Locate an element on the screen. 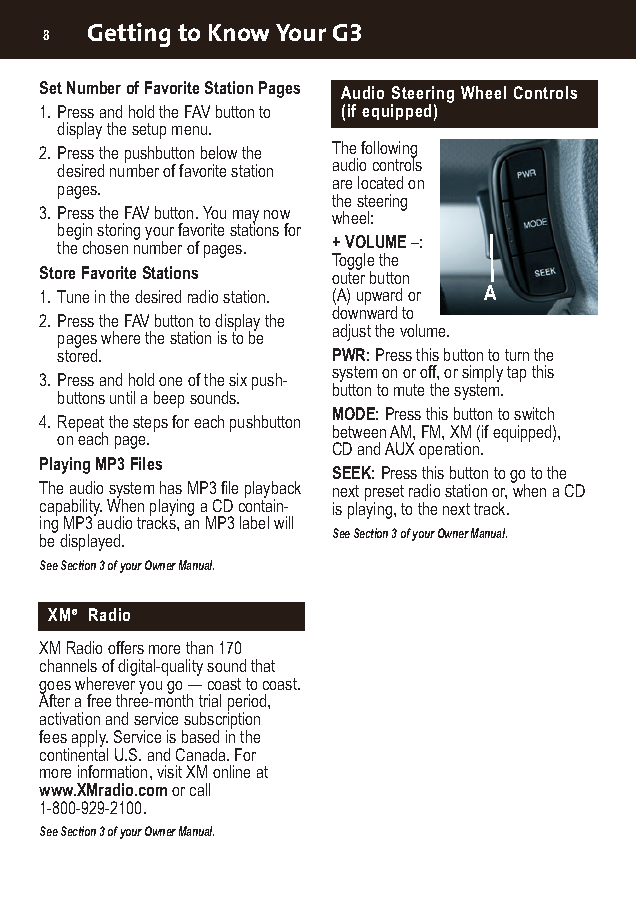 Image resolution: width=636 pixels, height=916 pixels. six is located at coordinates (238, 379).
